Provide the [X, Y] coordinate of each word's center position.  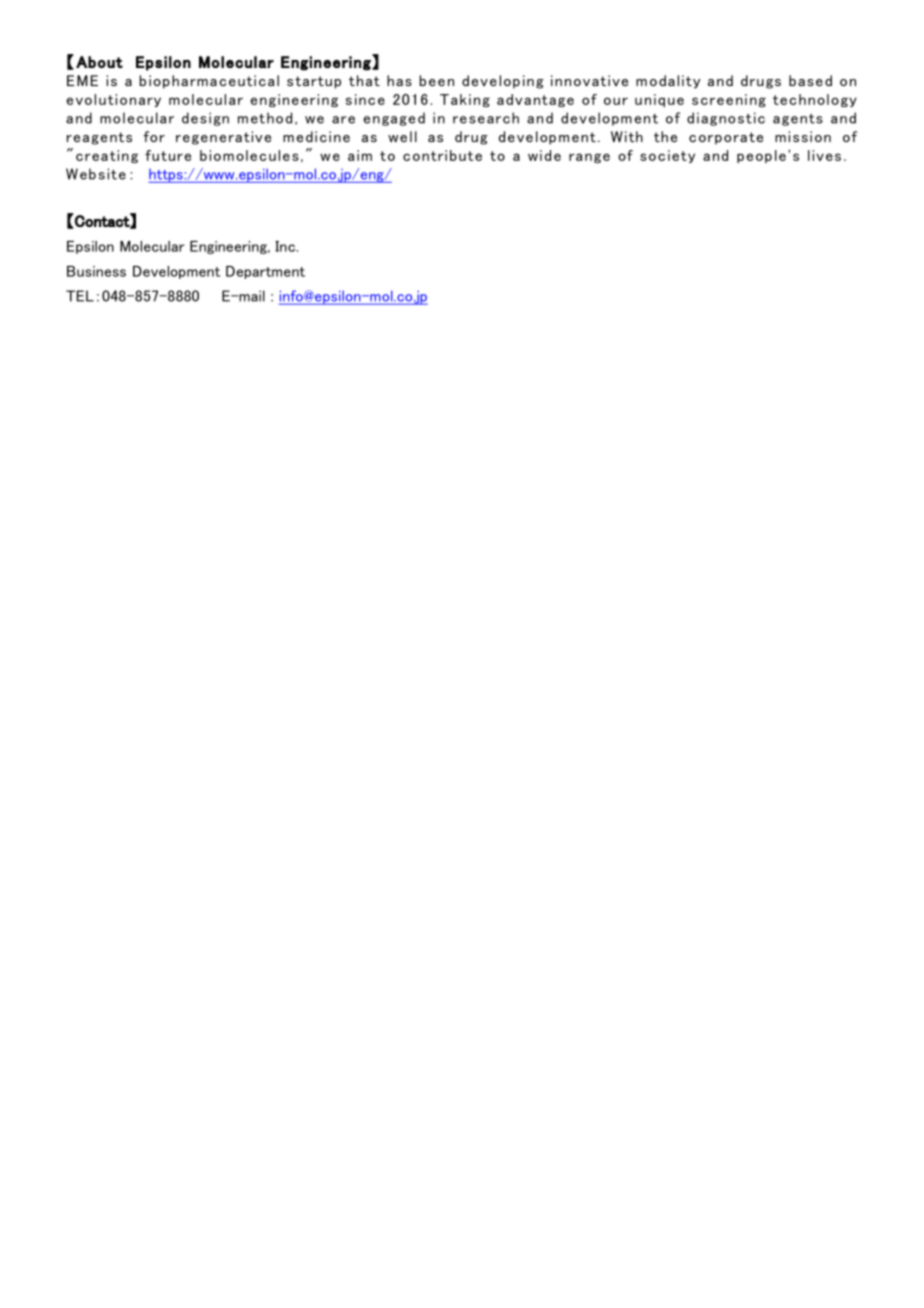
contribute [442, 155]
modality [668, 82]
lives [824, 155]
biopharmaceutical [209, 82]
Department [265, 272]
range [589, 158]
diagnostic [726, 119]
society [667, 156]
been [437, 80]
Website [96, 174]
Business [96, 271]
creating [107, 156]
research [486, 118]
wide [544, 155]
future [168, 155]
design [205, 119]
